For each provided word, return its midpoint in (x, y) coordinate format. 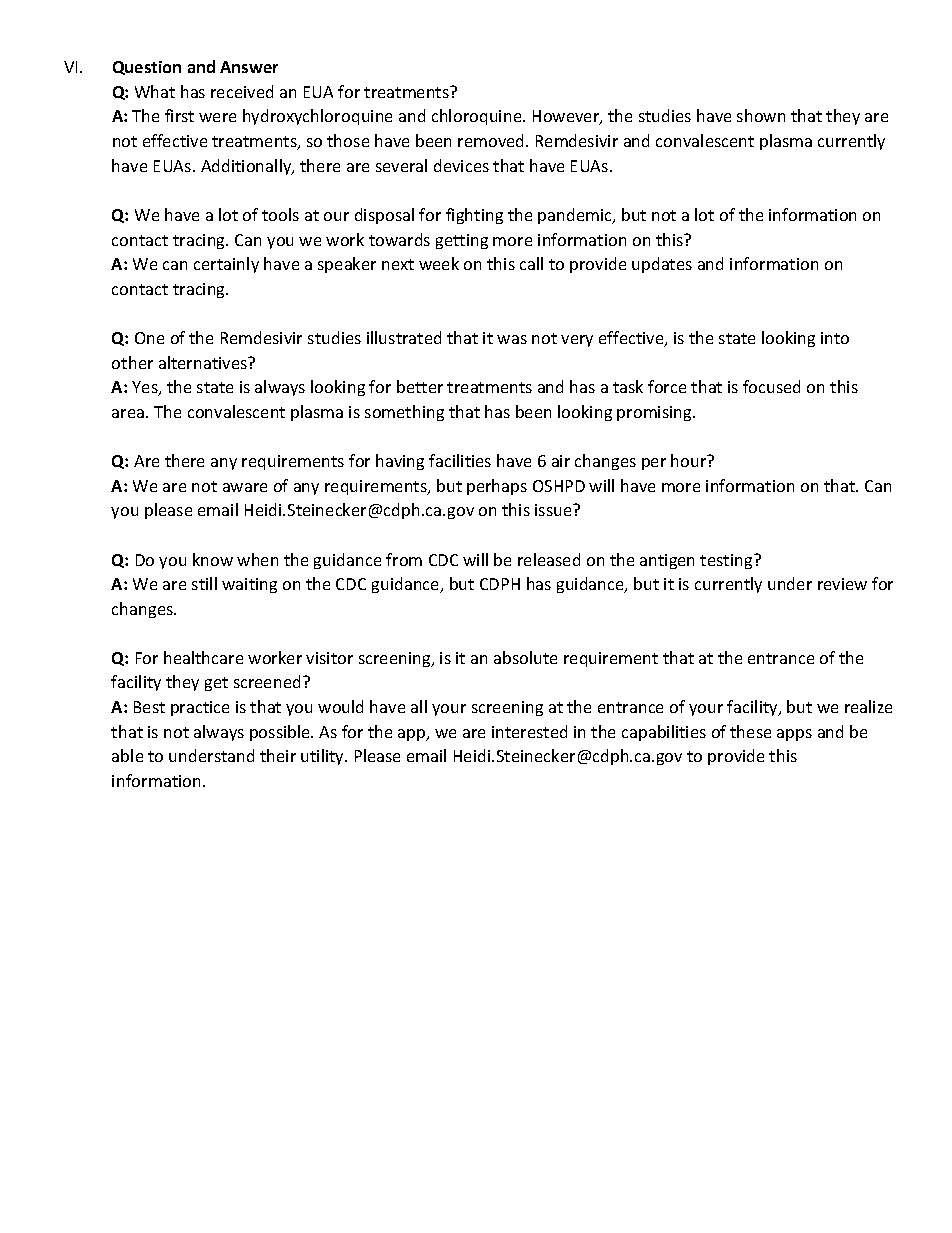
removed (492, 140)
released (549, 559)
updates (662, 265)
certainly (226, 265)
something (404, 413)
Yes (146, 388)
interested (529, 731)
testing (727, 561)
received (242, 91)
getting (462, 241)
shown (761, 115)
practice (200, 708)
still (204, 583)
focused (771, 386)
